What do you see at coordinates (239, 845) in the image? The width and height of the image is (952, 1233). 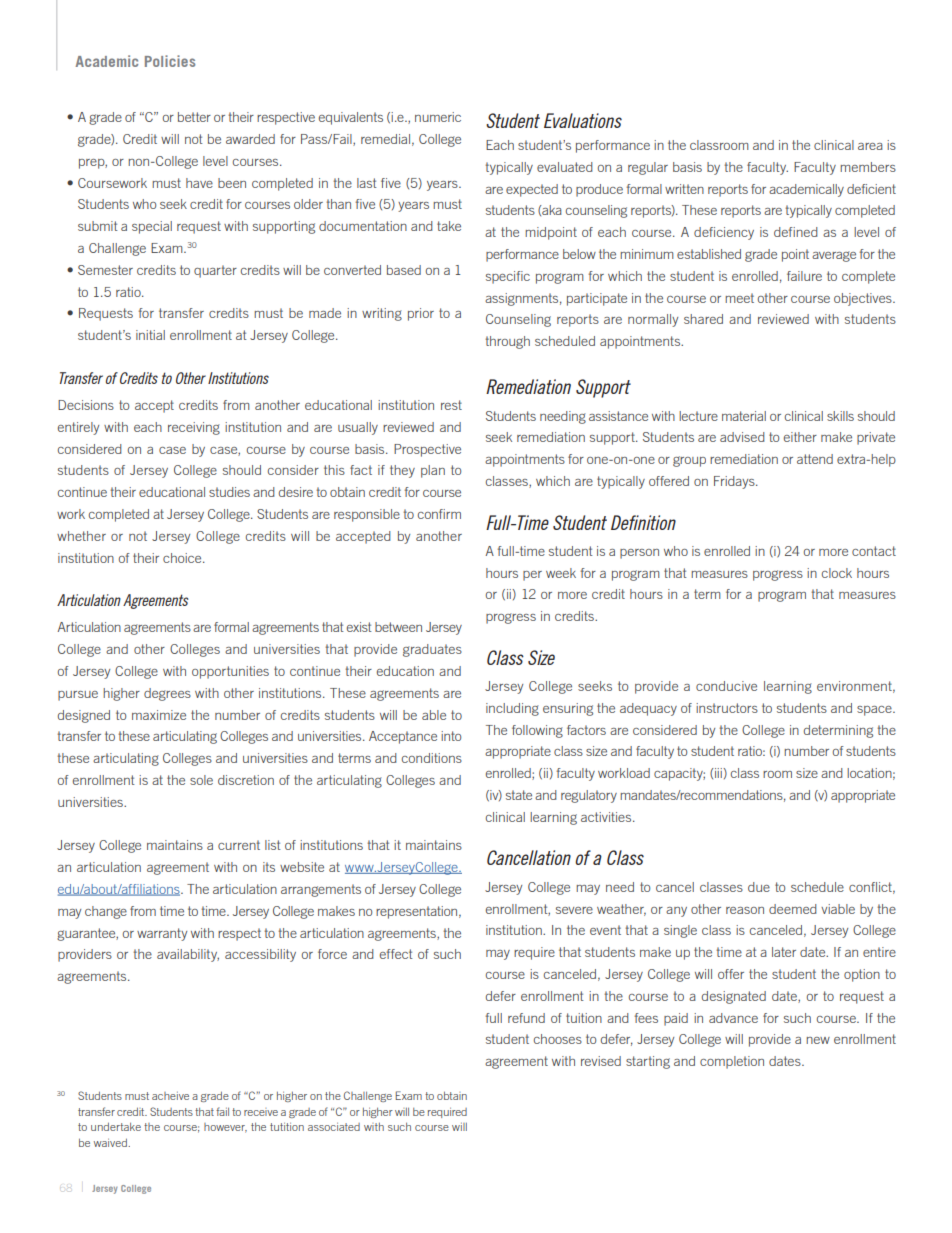 I see `current` at bounding box center [239, 845].
